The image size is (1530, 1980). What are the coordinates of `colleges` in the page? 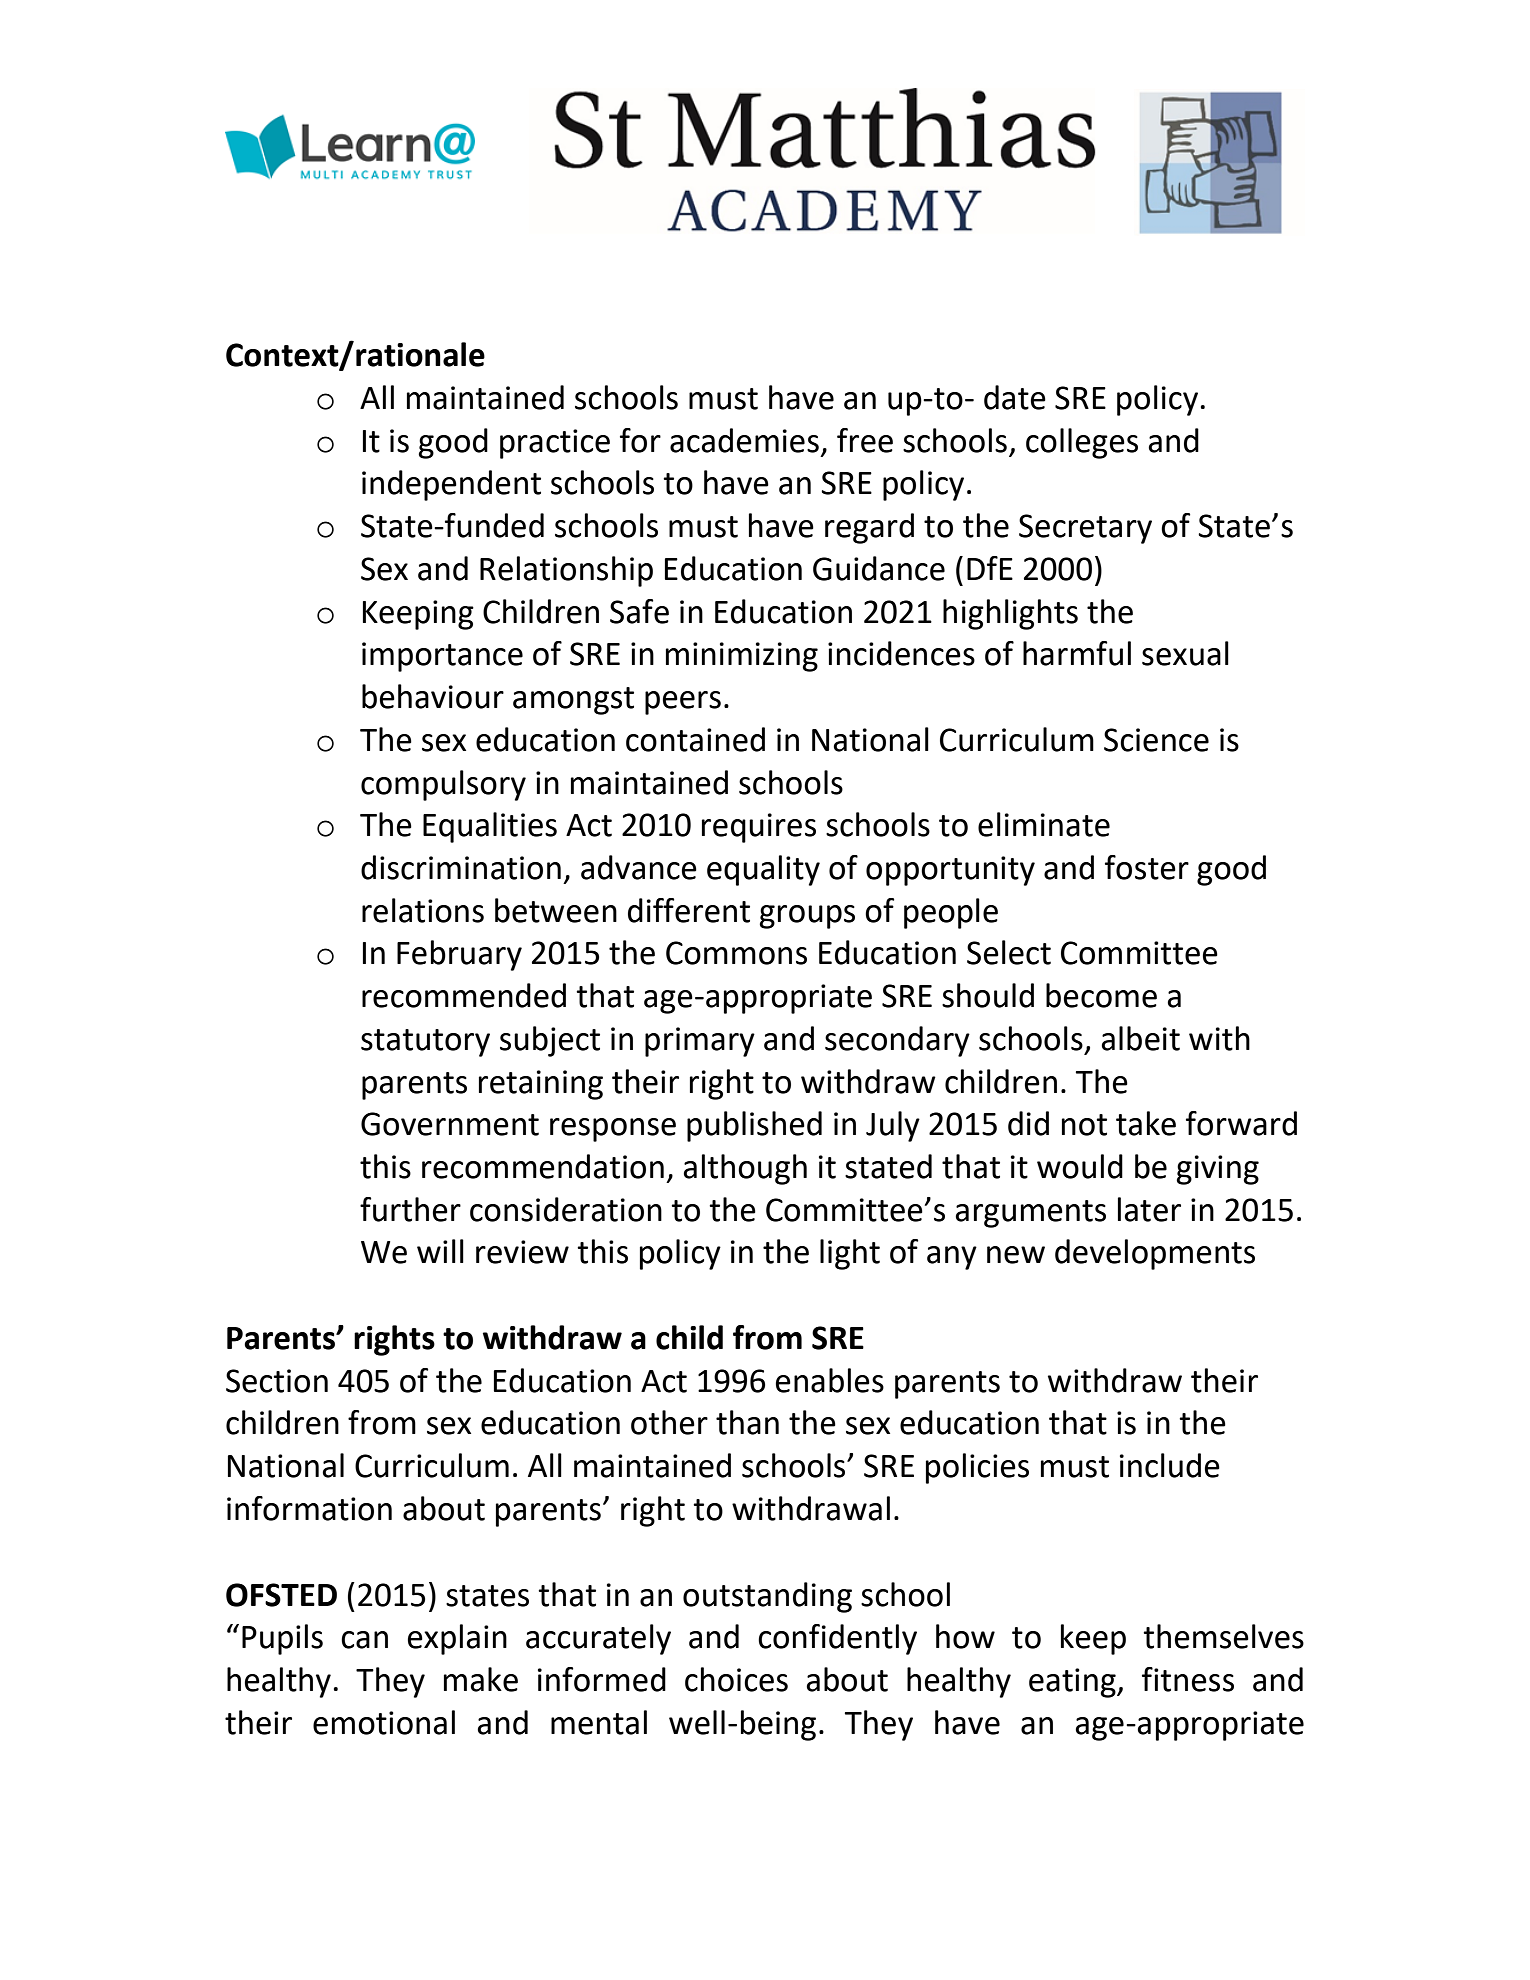 It's located at (1082, 443).
